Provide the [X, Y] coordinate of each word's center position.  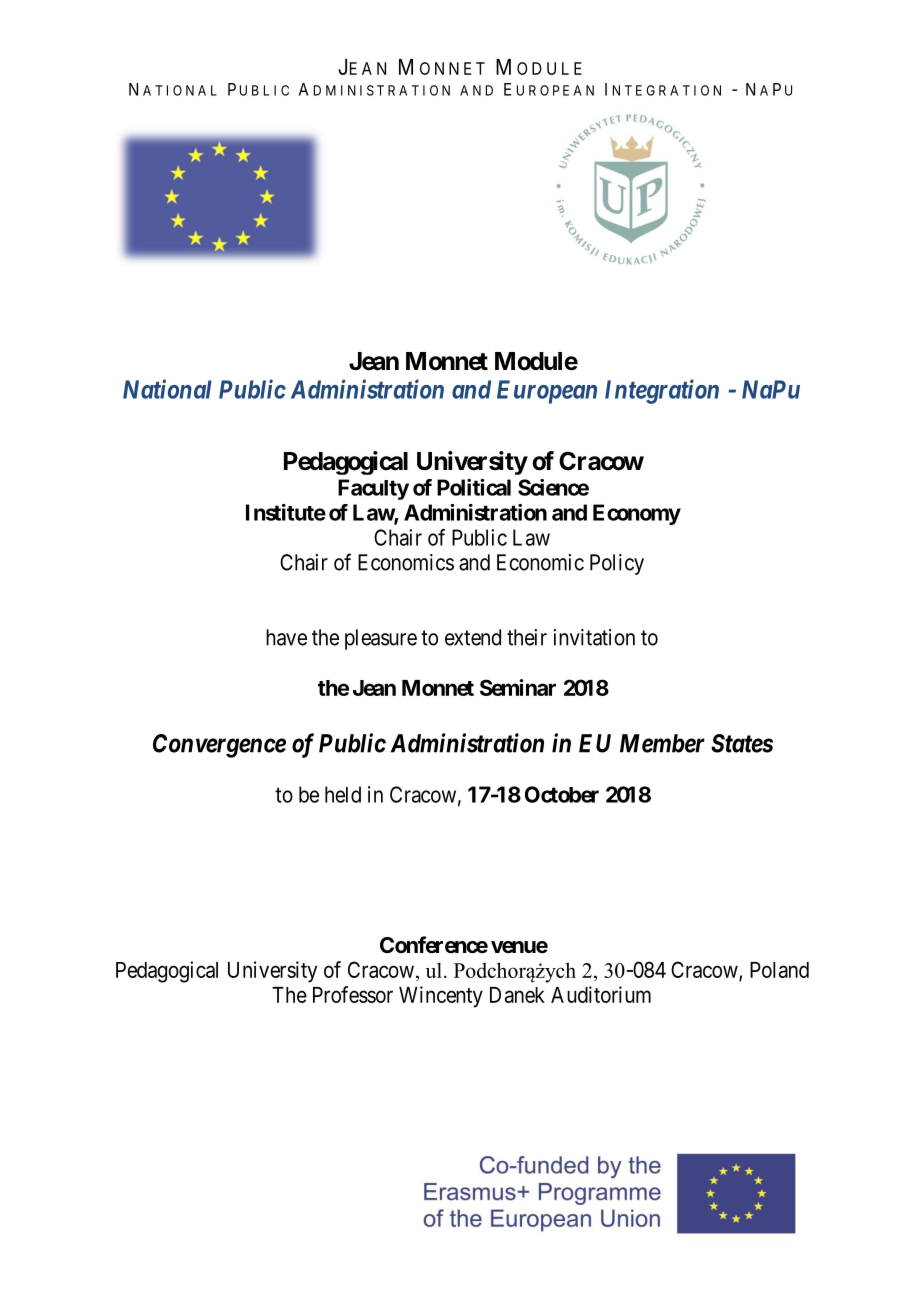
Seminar [518, 687]
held [343, 794]
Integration [662, 391]
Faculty [373, 489]
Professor [353, 994]
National [167, 389]
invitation [594, 637]
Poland [779, 970]
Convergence [219, 746]
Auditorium [601, 994]
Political [474, 487]
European [547, 392]
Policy [617, 564]
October [562, 794]
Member [662, 743]
